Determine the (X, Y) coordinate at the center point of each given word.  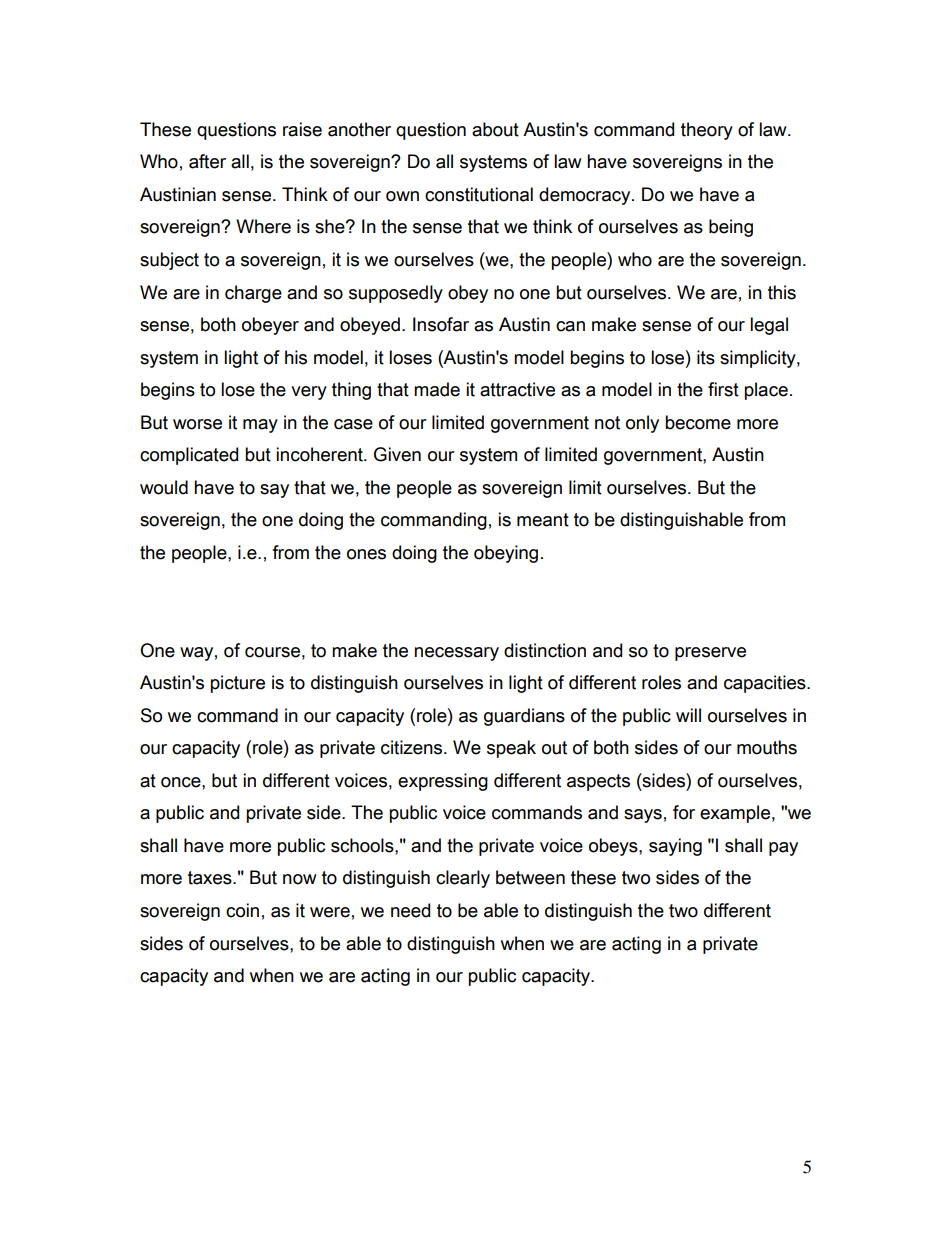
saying (675, 847)
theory (707, 131)
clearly (463, 879)
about (495, 129)
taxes (211, 878)
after (207, 161)
